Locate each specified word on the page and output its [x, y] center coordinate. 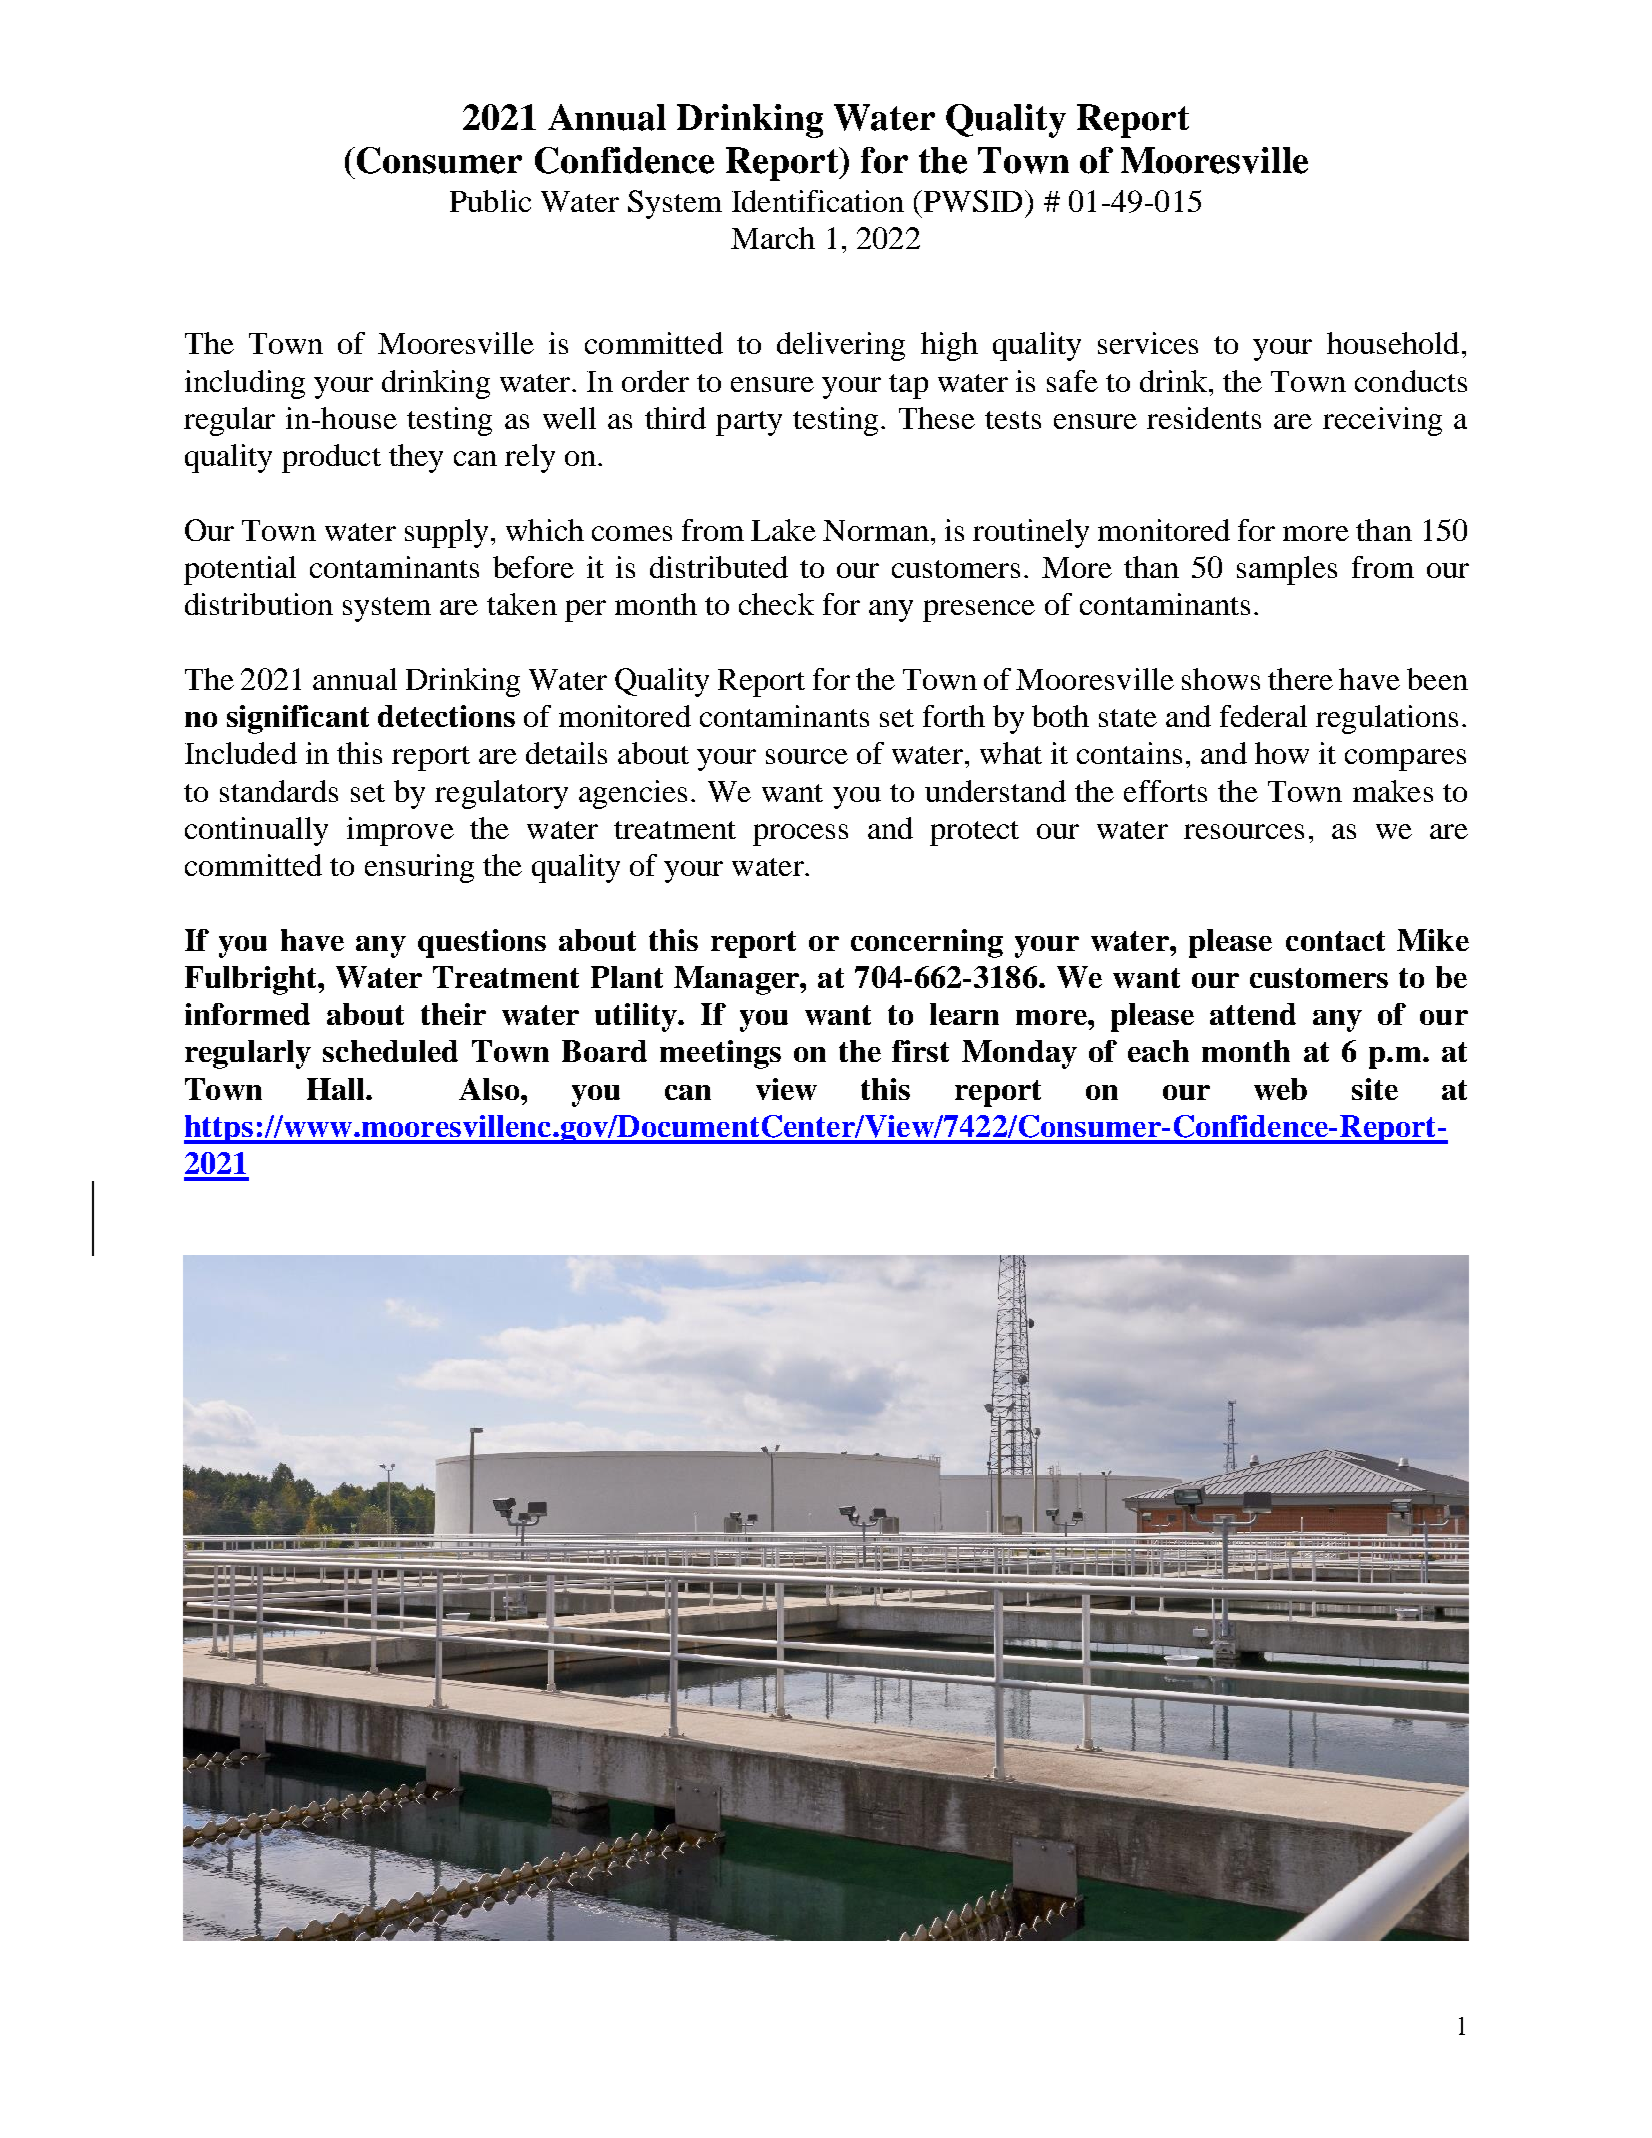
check [776, 604]
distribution [259, 604]
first [920, 1051]
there [1300, 679]
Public [490, 201]
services [1148, 343]
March [773, 238]
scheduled [390, 1051]
